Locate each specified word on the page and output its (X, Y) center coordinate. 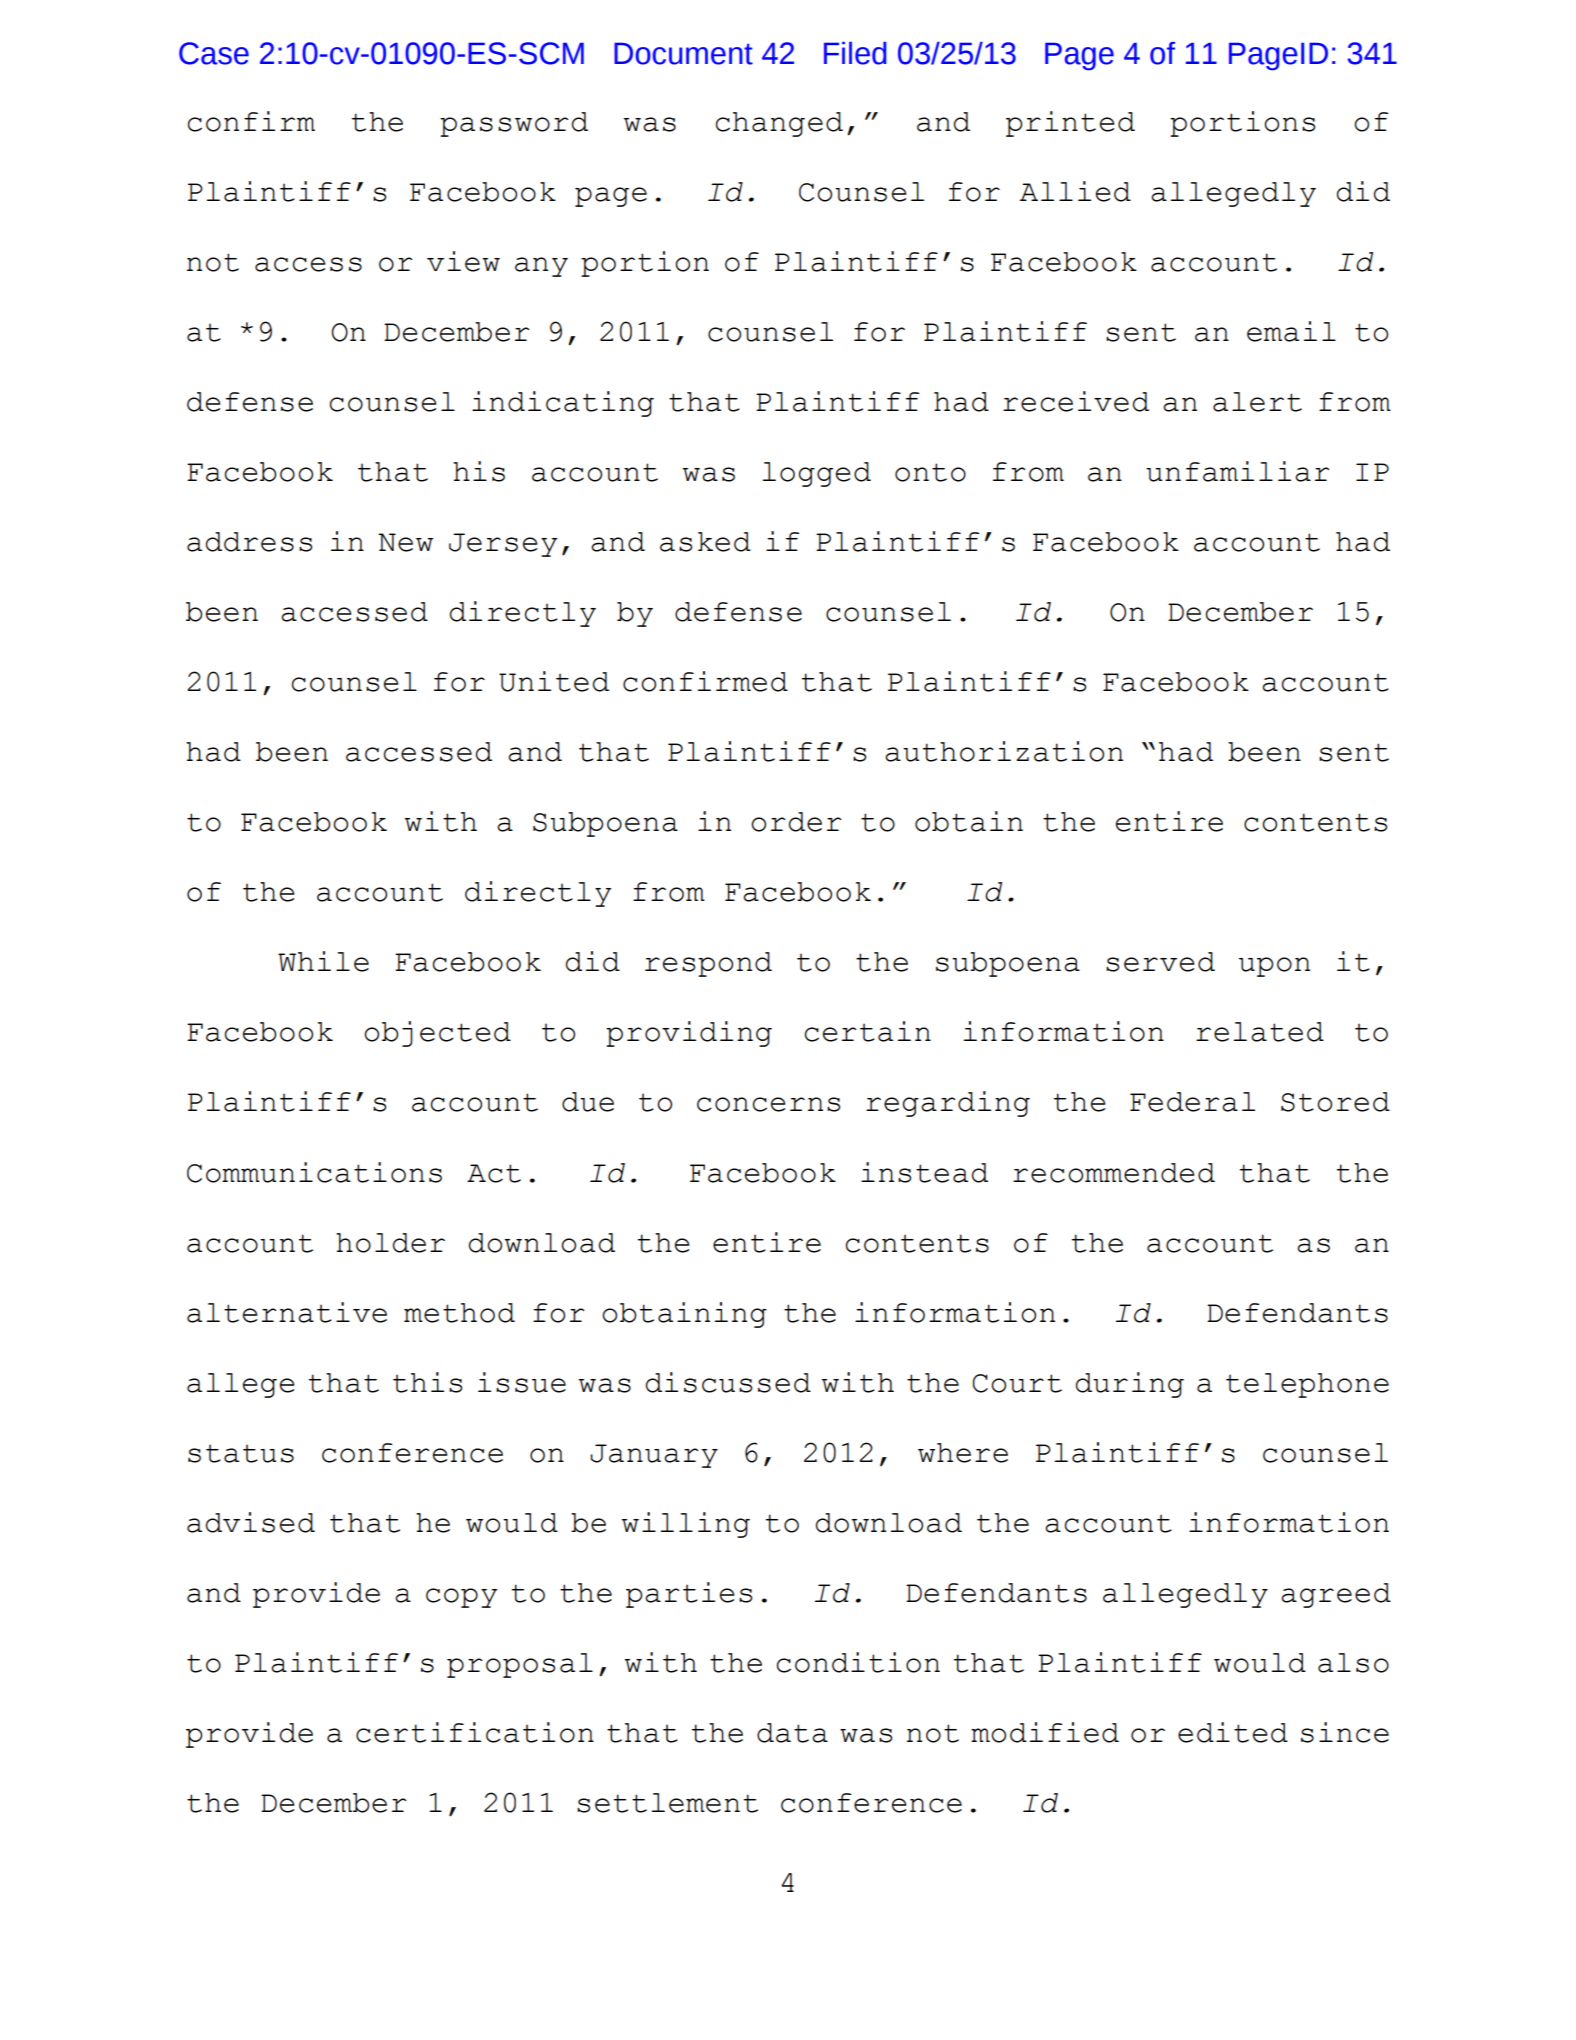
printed (1070, 124)
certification (475, 1732)
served (1160, 962)
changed (779, 124)
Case (214, 53)
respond (708, 964)
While (323, 961)
